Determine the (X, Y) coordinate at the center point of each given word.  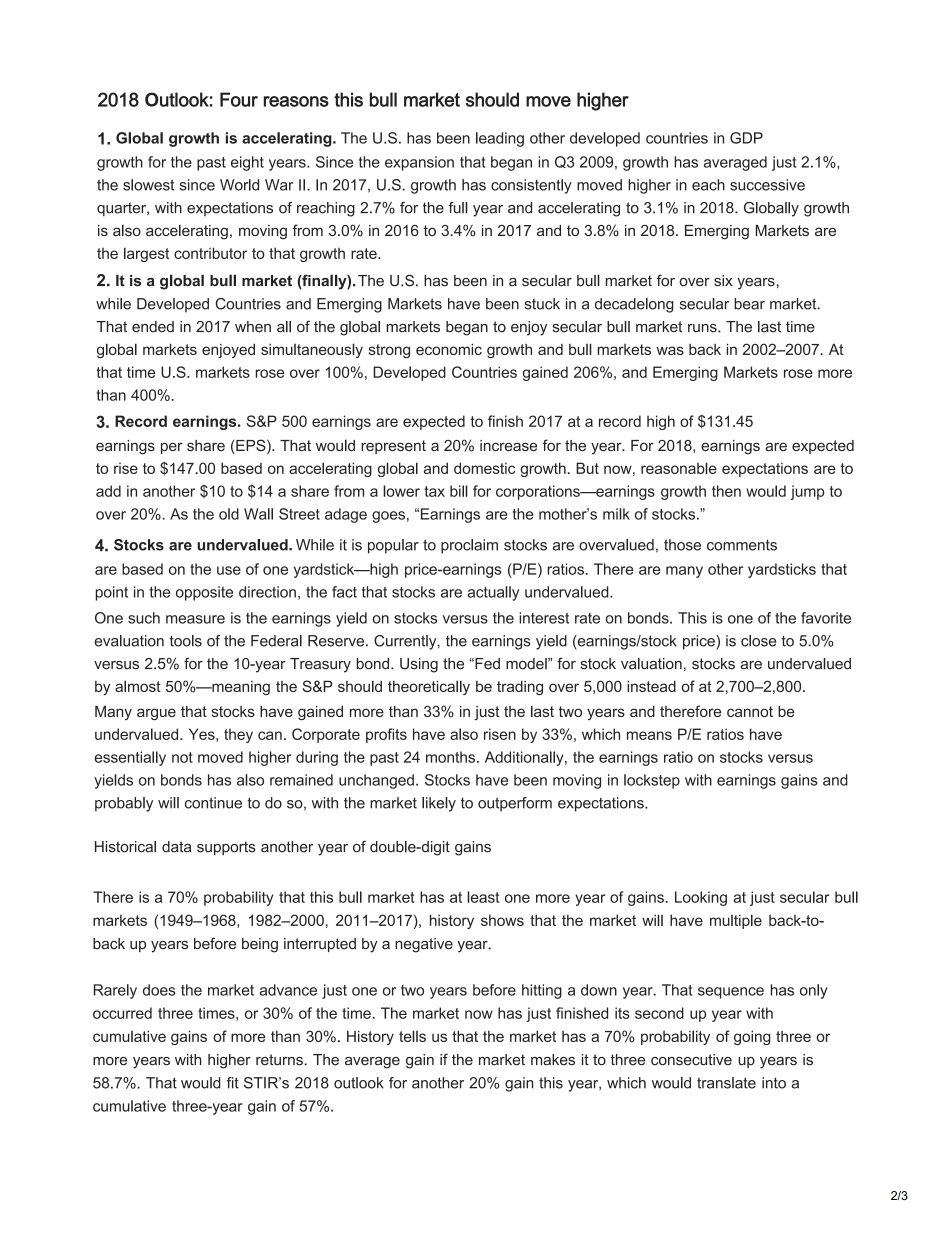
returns (280, 1060)
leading (500, 139)
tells (412, 1036)
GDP (746, 138)
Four (239, 99)
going (752, 1037)
